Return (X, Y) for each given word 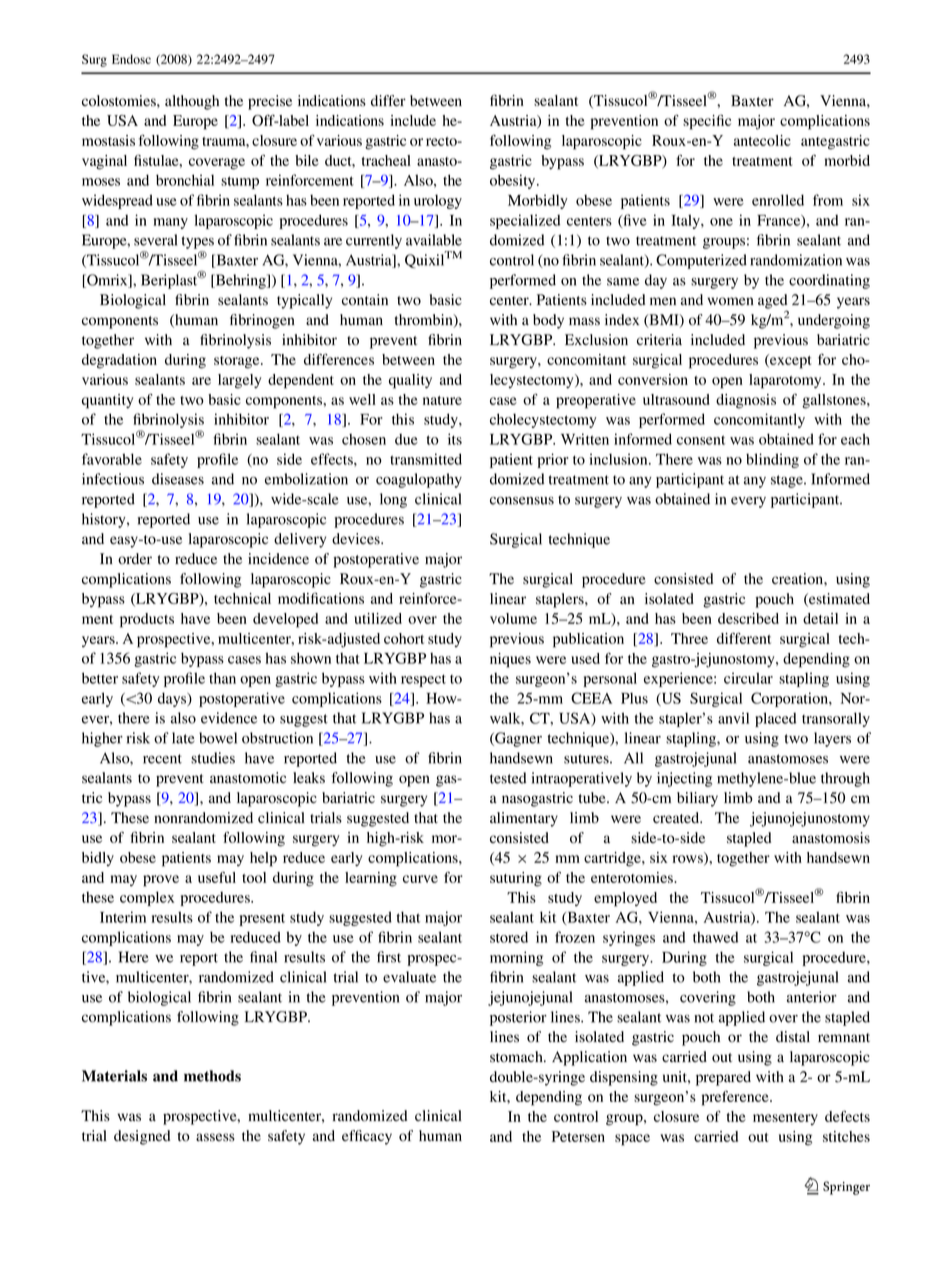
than (222, 678)
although (192, 102)
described (748, 618)
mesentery (785, 1119)
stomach (517, 1057)
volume (513, 618)
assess (215, 1137)
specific (707, 122)
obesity (514, 181)
